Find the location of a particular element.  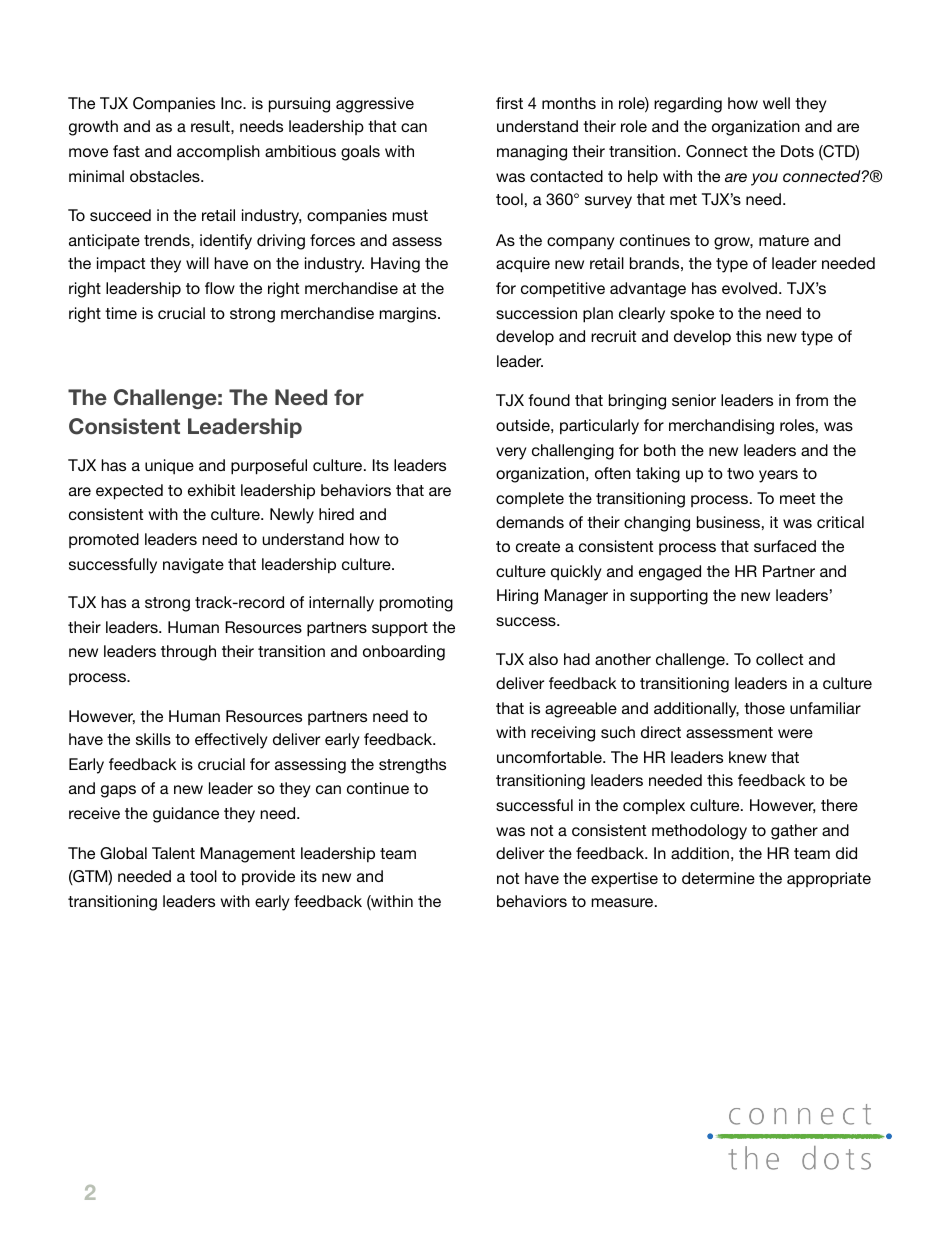

navigate is located at coordinates (193, 566).
